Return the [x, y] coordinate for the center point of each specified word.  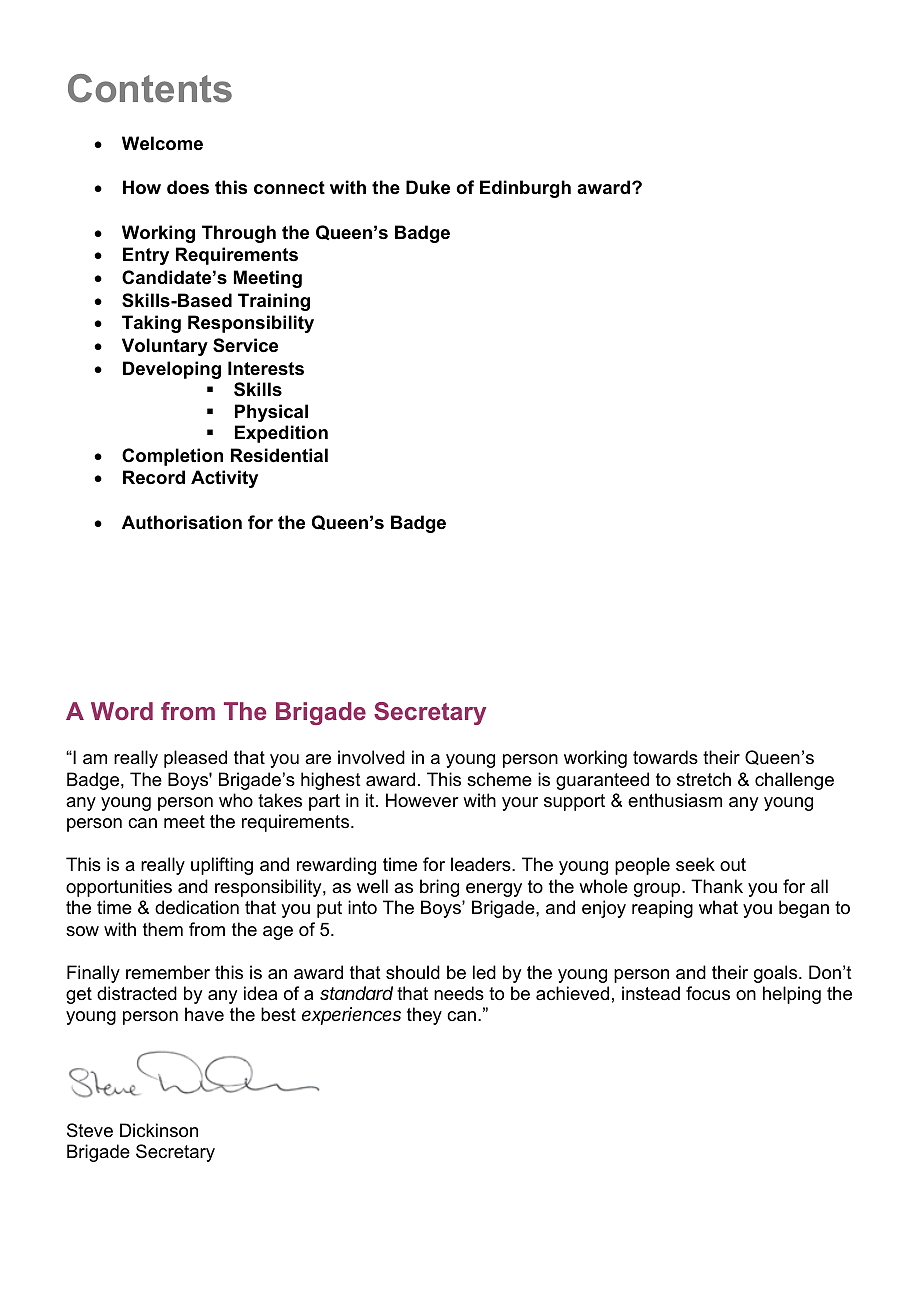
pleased [195, 759]
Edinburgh [525, 189]
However [422, 800]
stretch [704, 779]
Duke [428, 187]
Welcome [162, 143]
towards [665, 757]
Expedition [281, 434]
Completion [172, 457]
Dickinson [159, 1130]
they [424, 1016]
